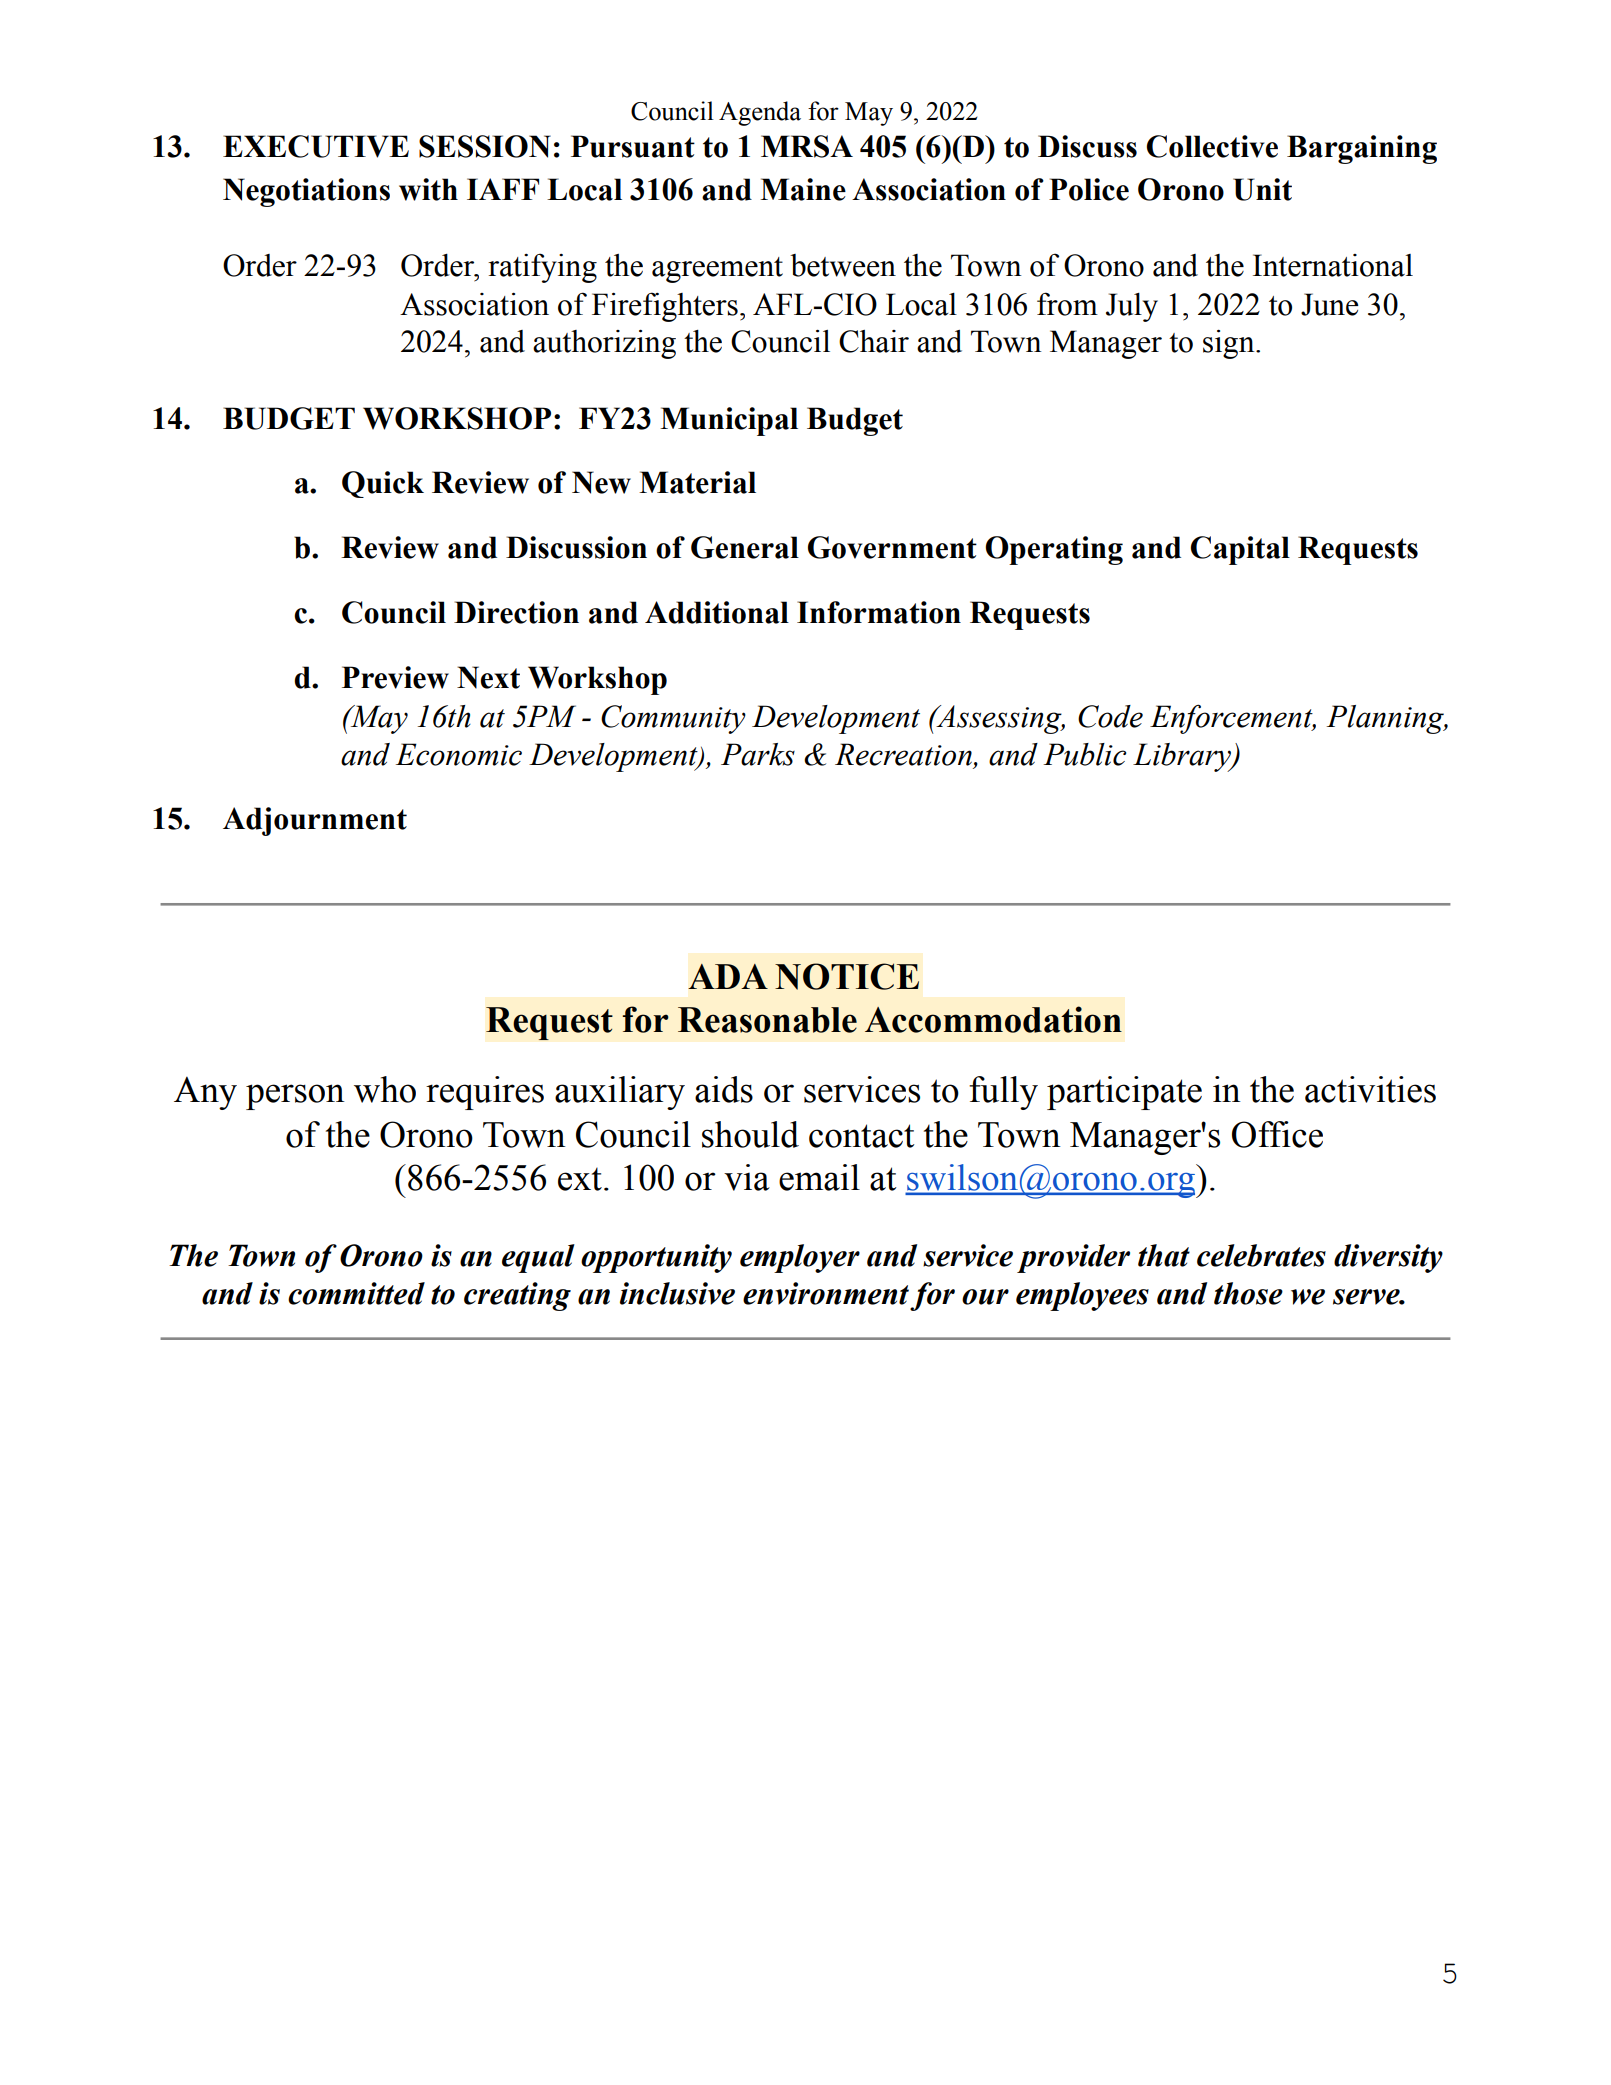 The height and width of the document is (2085, 1611). Describe the element at coordinates (1261, 1255) in the document. I see `celebrates` at that location.
